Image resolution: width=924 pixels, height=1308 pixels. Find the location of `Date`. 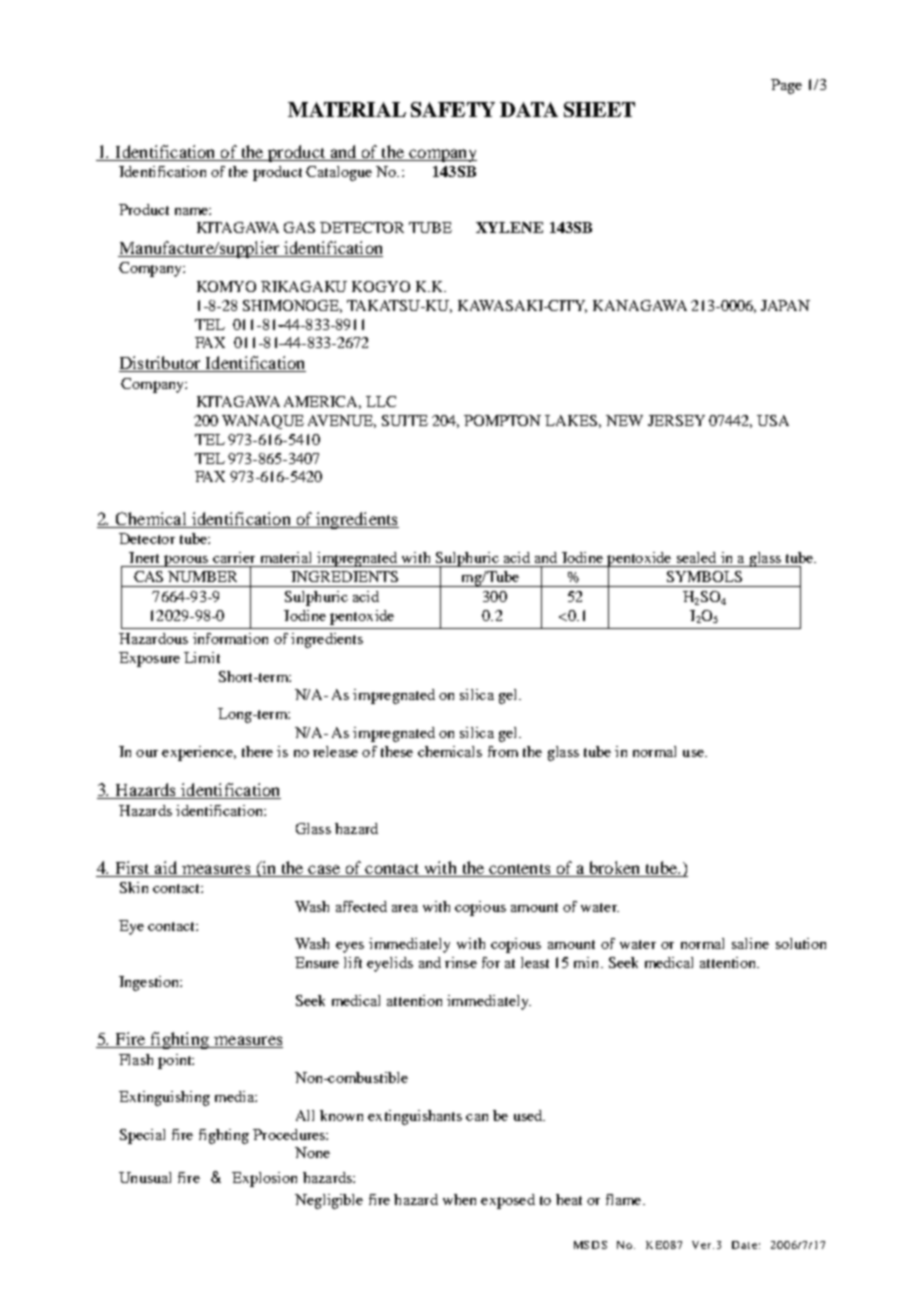

Date is located at coordinates (744, 1245).
